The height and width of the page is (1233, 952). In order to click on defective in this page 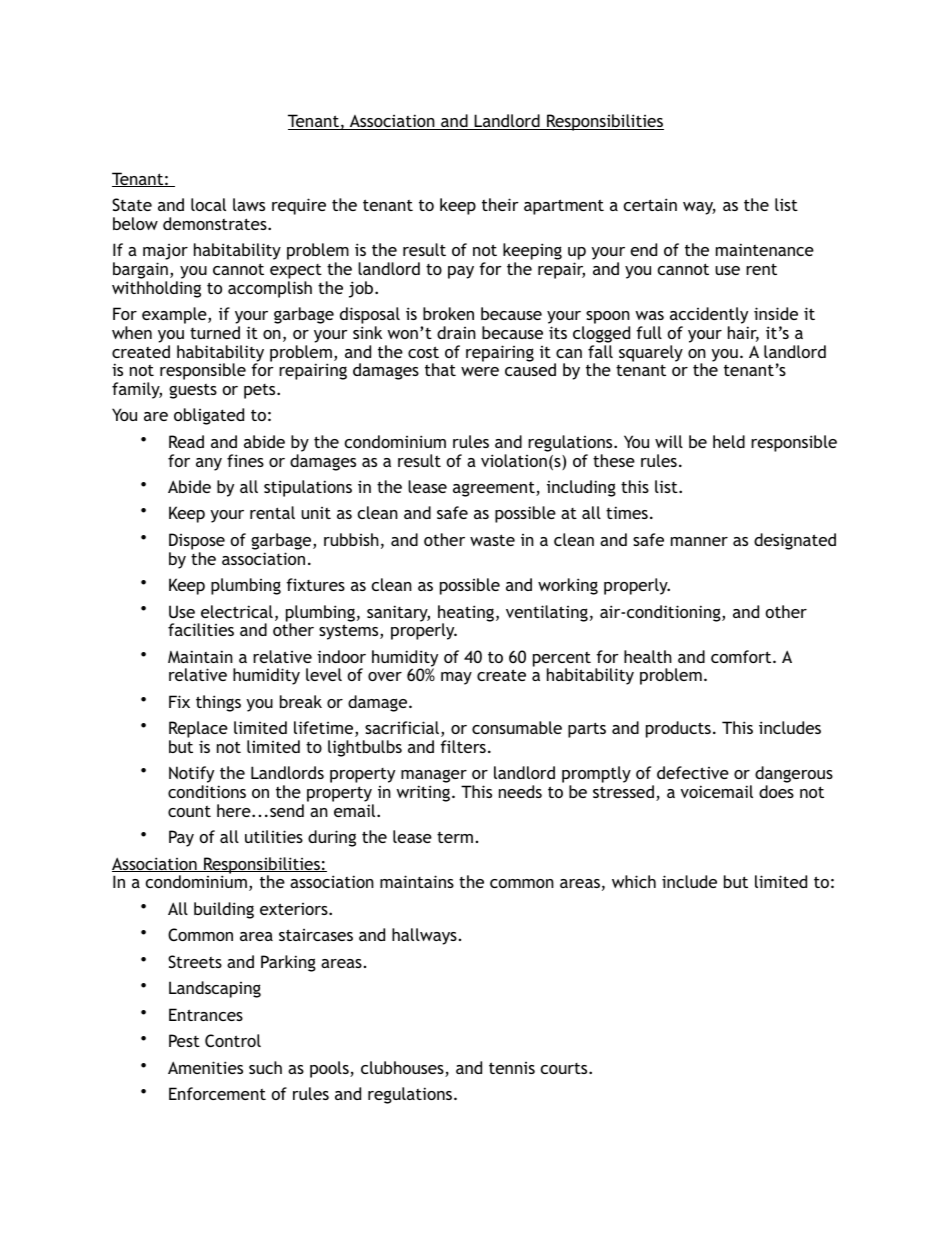, I will do `click(693, 772)`.
